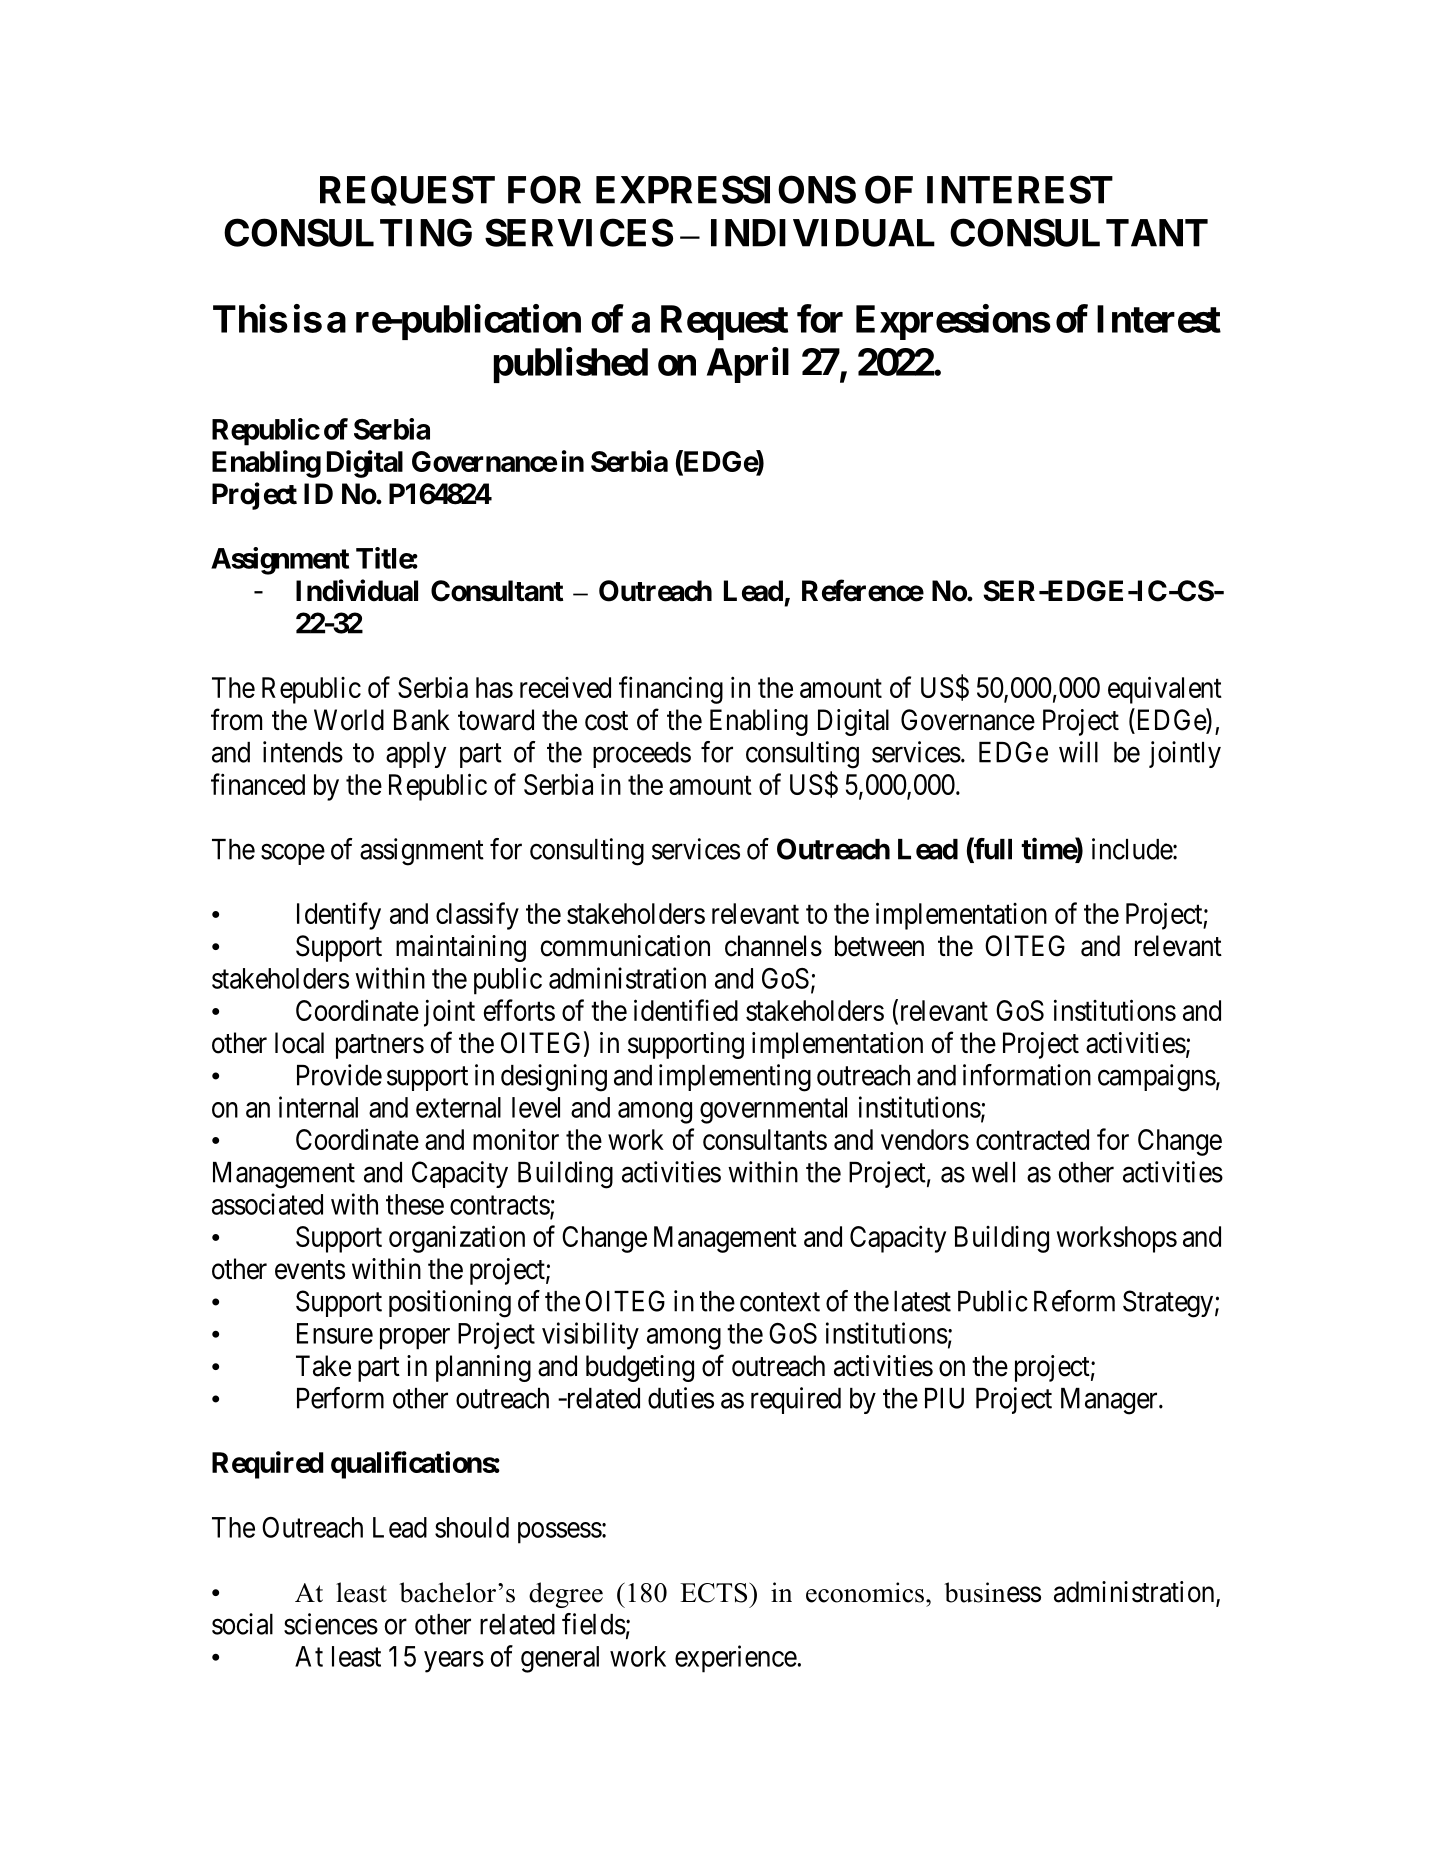  I want to click on published, so click(571, 365).
